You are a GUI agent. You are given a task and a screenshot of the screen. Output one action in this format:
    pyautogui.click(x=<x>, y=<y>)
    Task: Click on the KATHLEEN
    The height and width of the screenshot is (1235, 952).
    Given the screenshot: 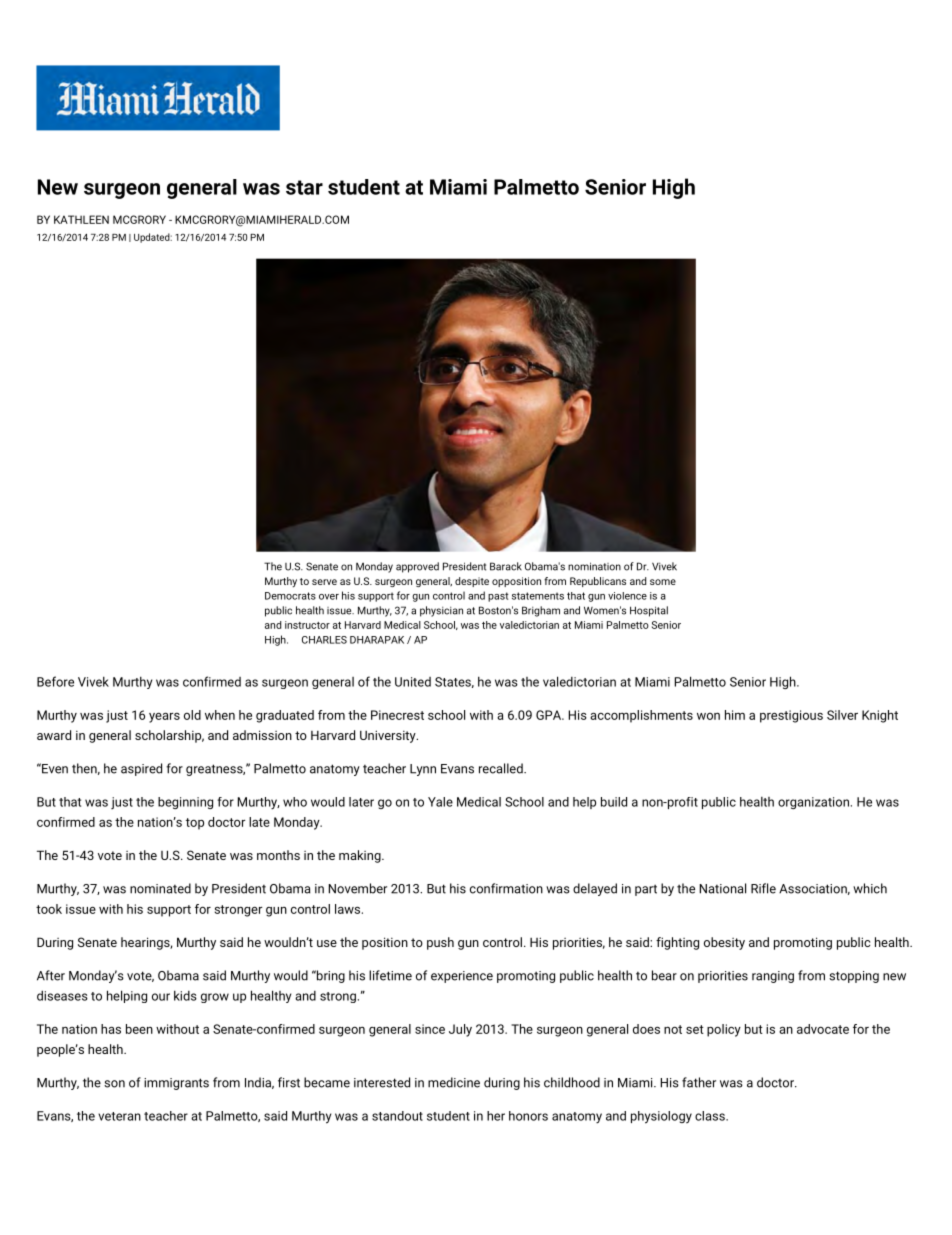 What is the action you would take?
    pyautogui.click(x=81, y=219)
